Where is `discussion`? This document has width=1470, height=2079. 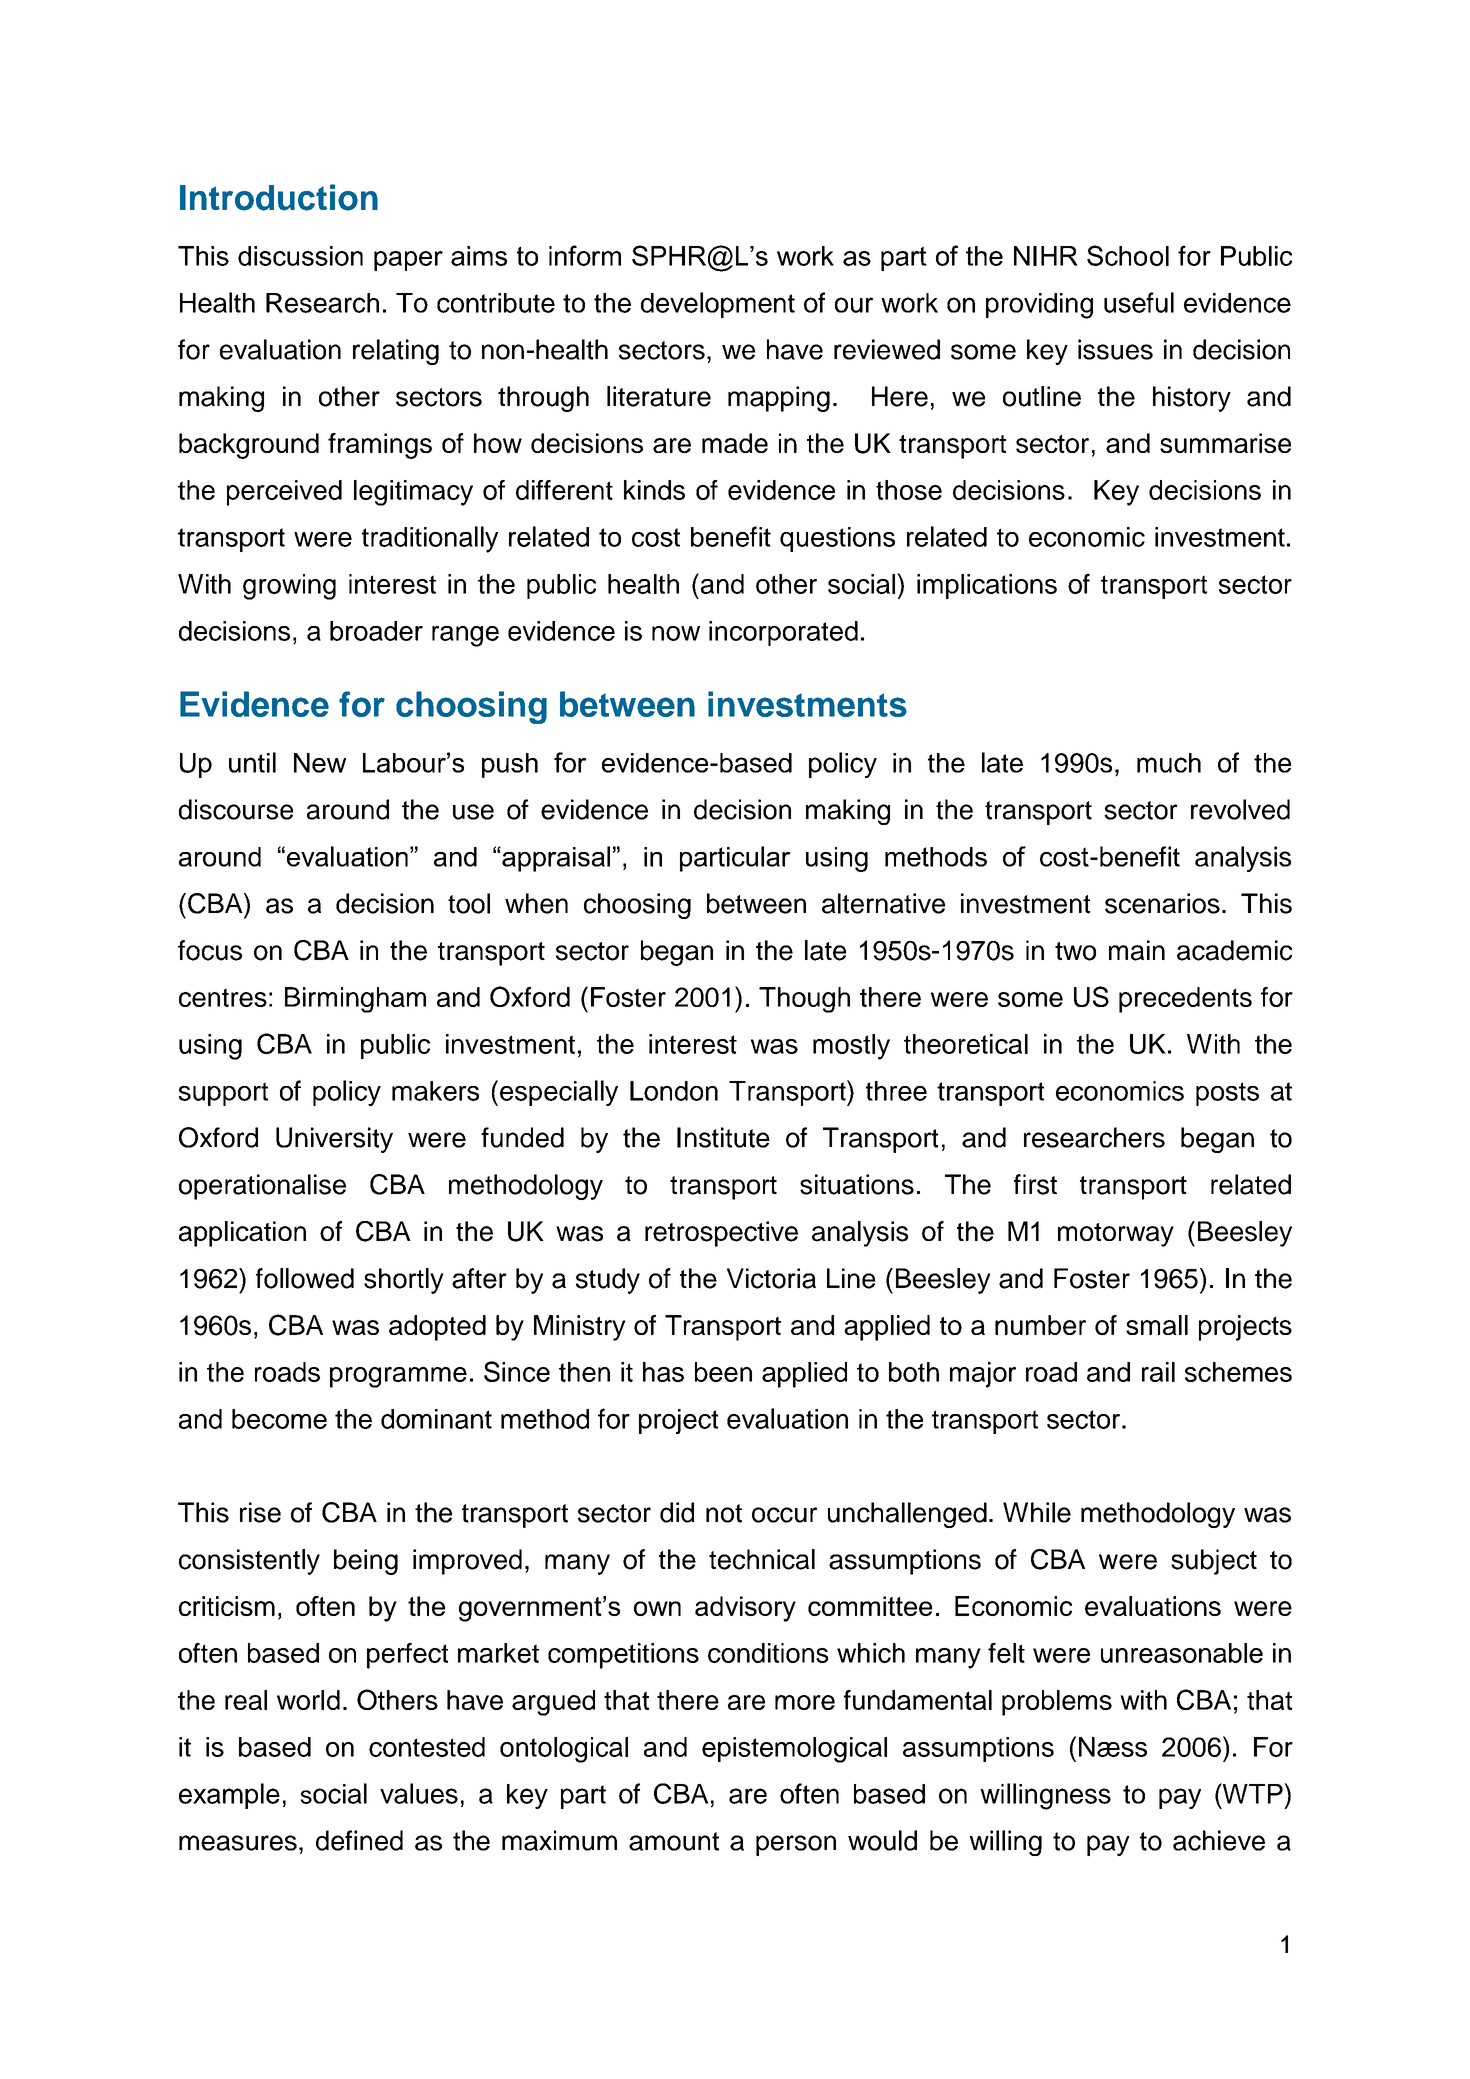
discussion is located at coordinates (300, 256).
